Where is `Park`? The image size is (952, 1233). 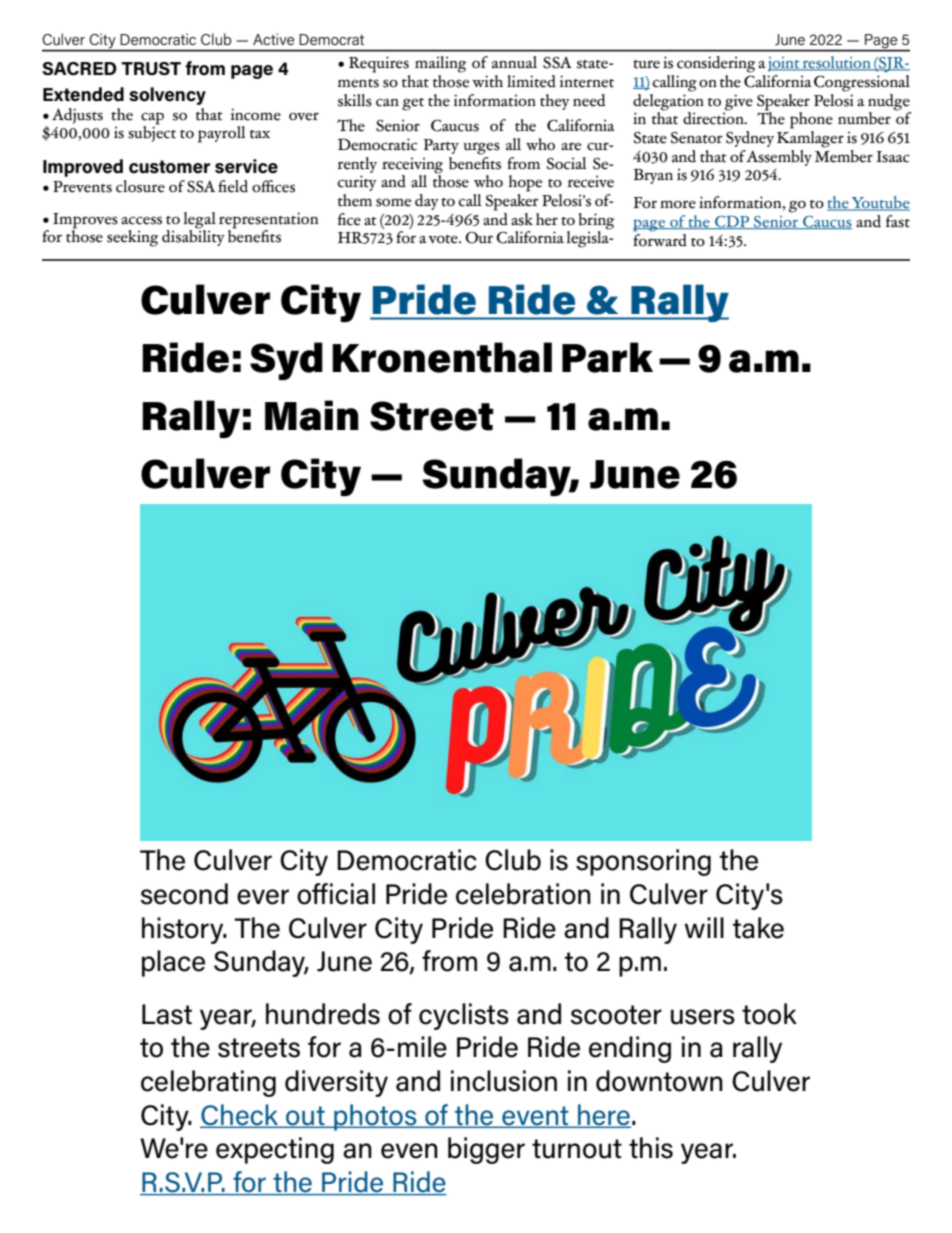
Park is located at coordinates (607, 357).
